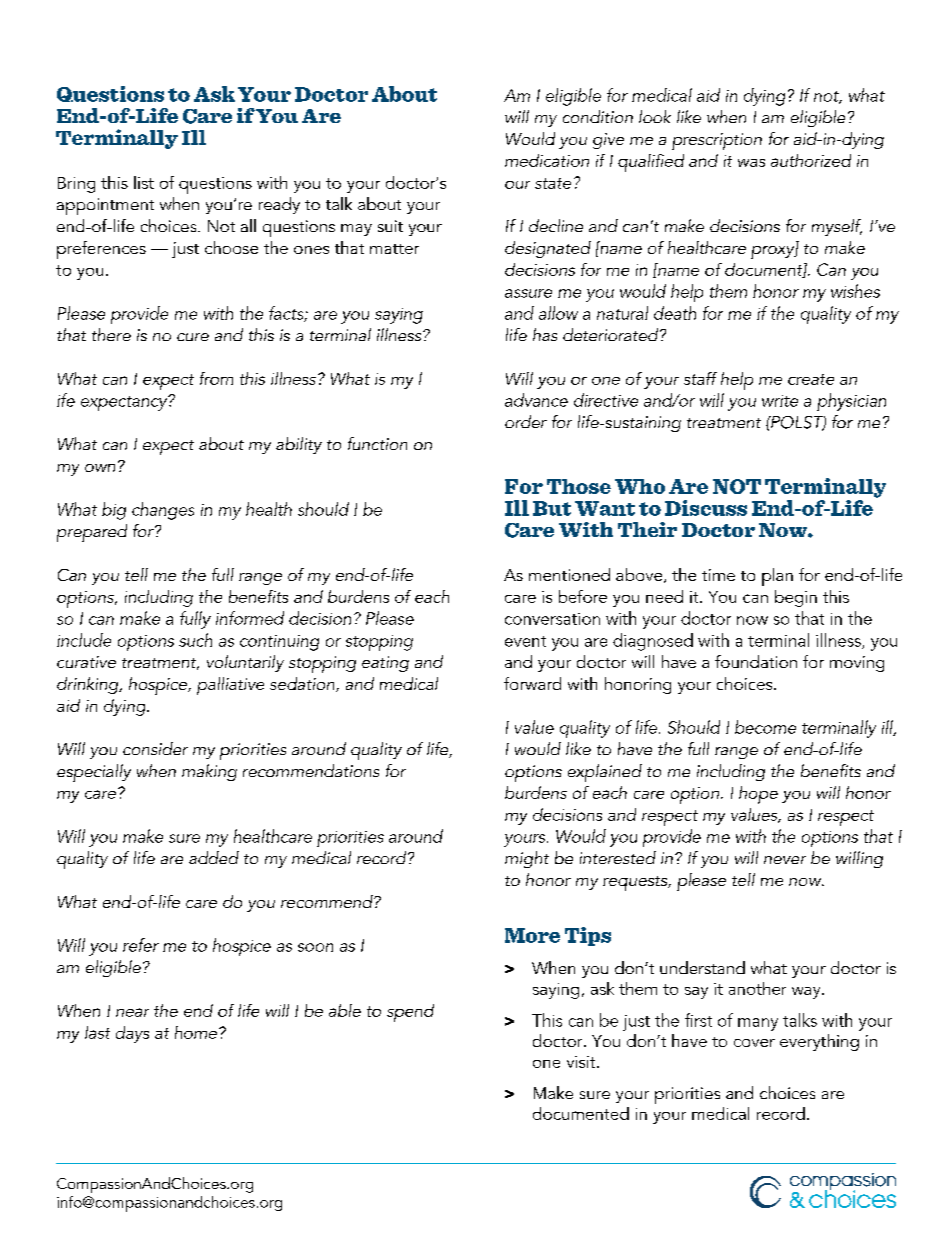  I want to click on was, so click(751, 163).
